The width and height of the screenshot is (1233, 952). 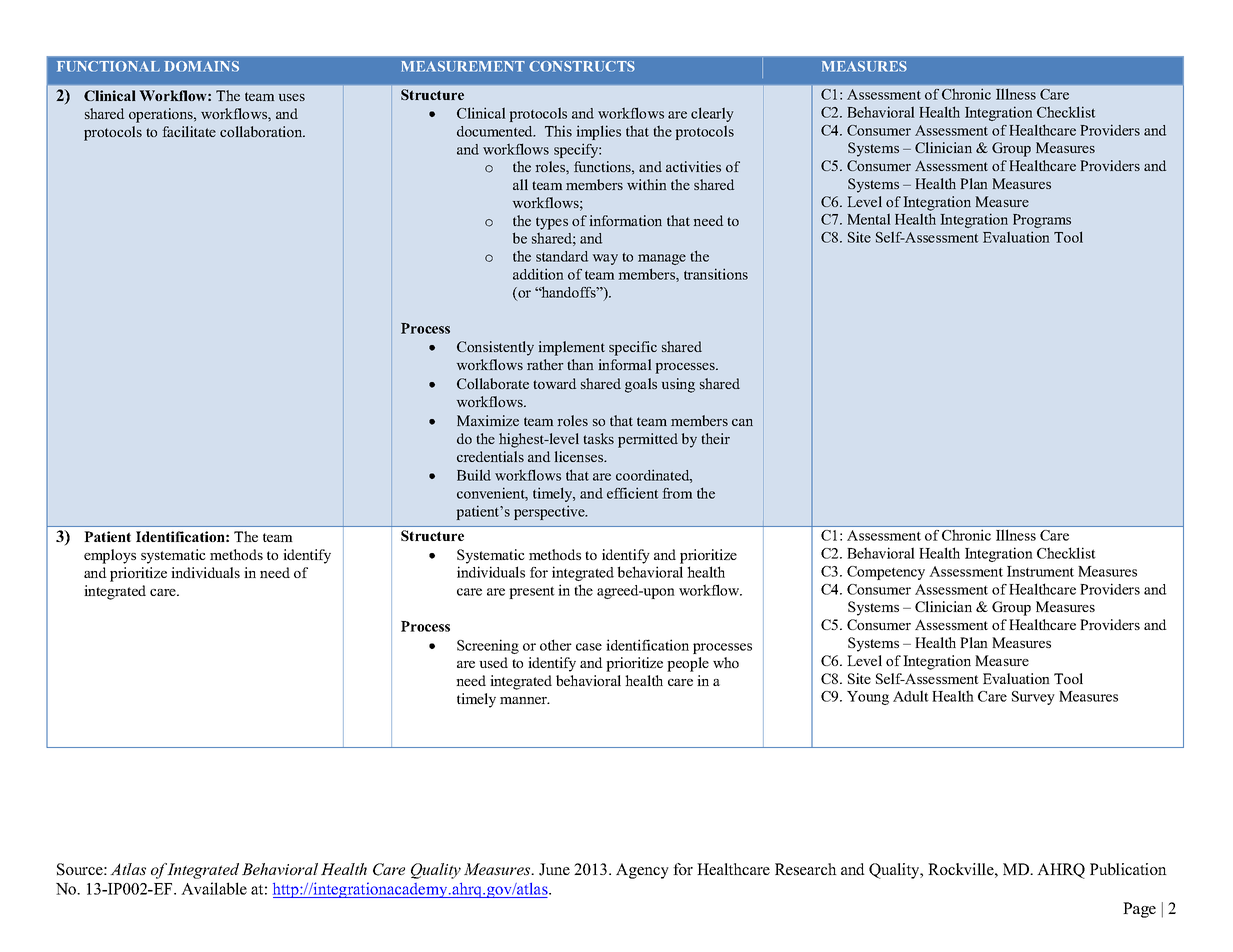 What do you see at coordinates (742, 422) in the screenshot?
I see `can` at bounding box center [742, 422].
